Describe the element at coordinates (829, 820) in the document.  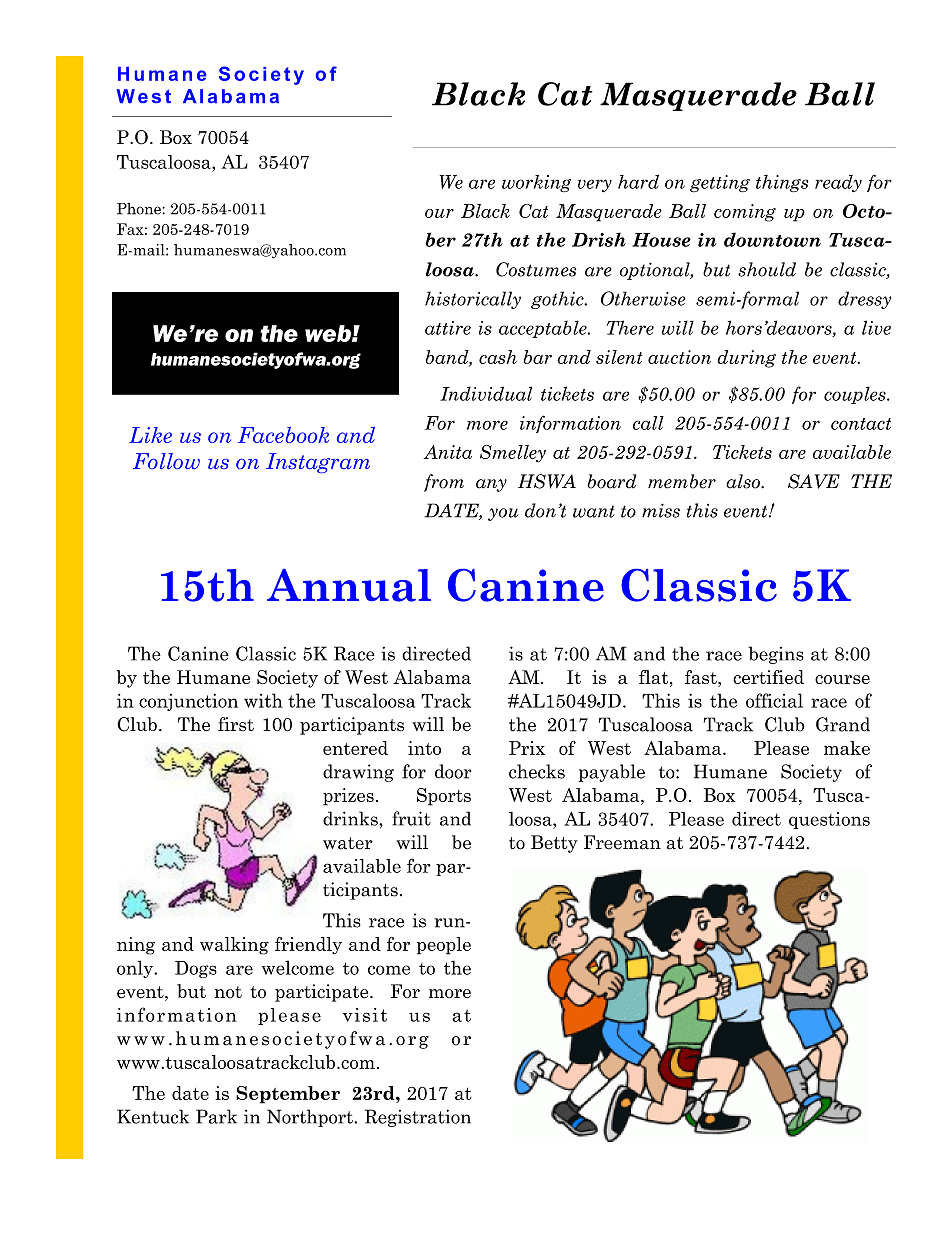
I see `questions` at that location.
